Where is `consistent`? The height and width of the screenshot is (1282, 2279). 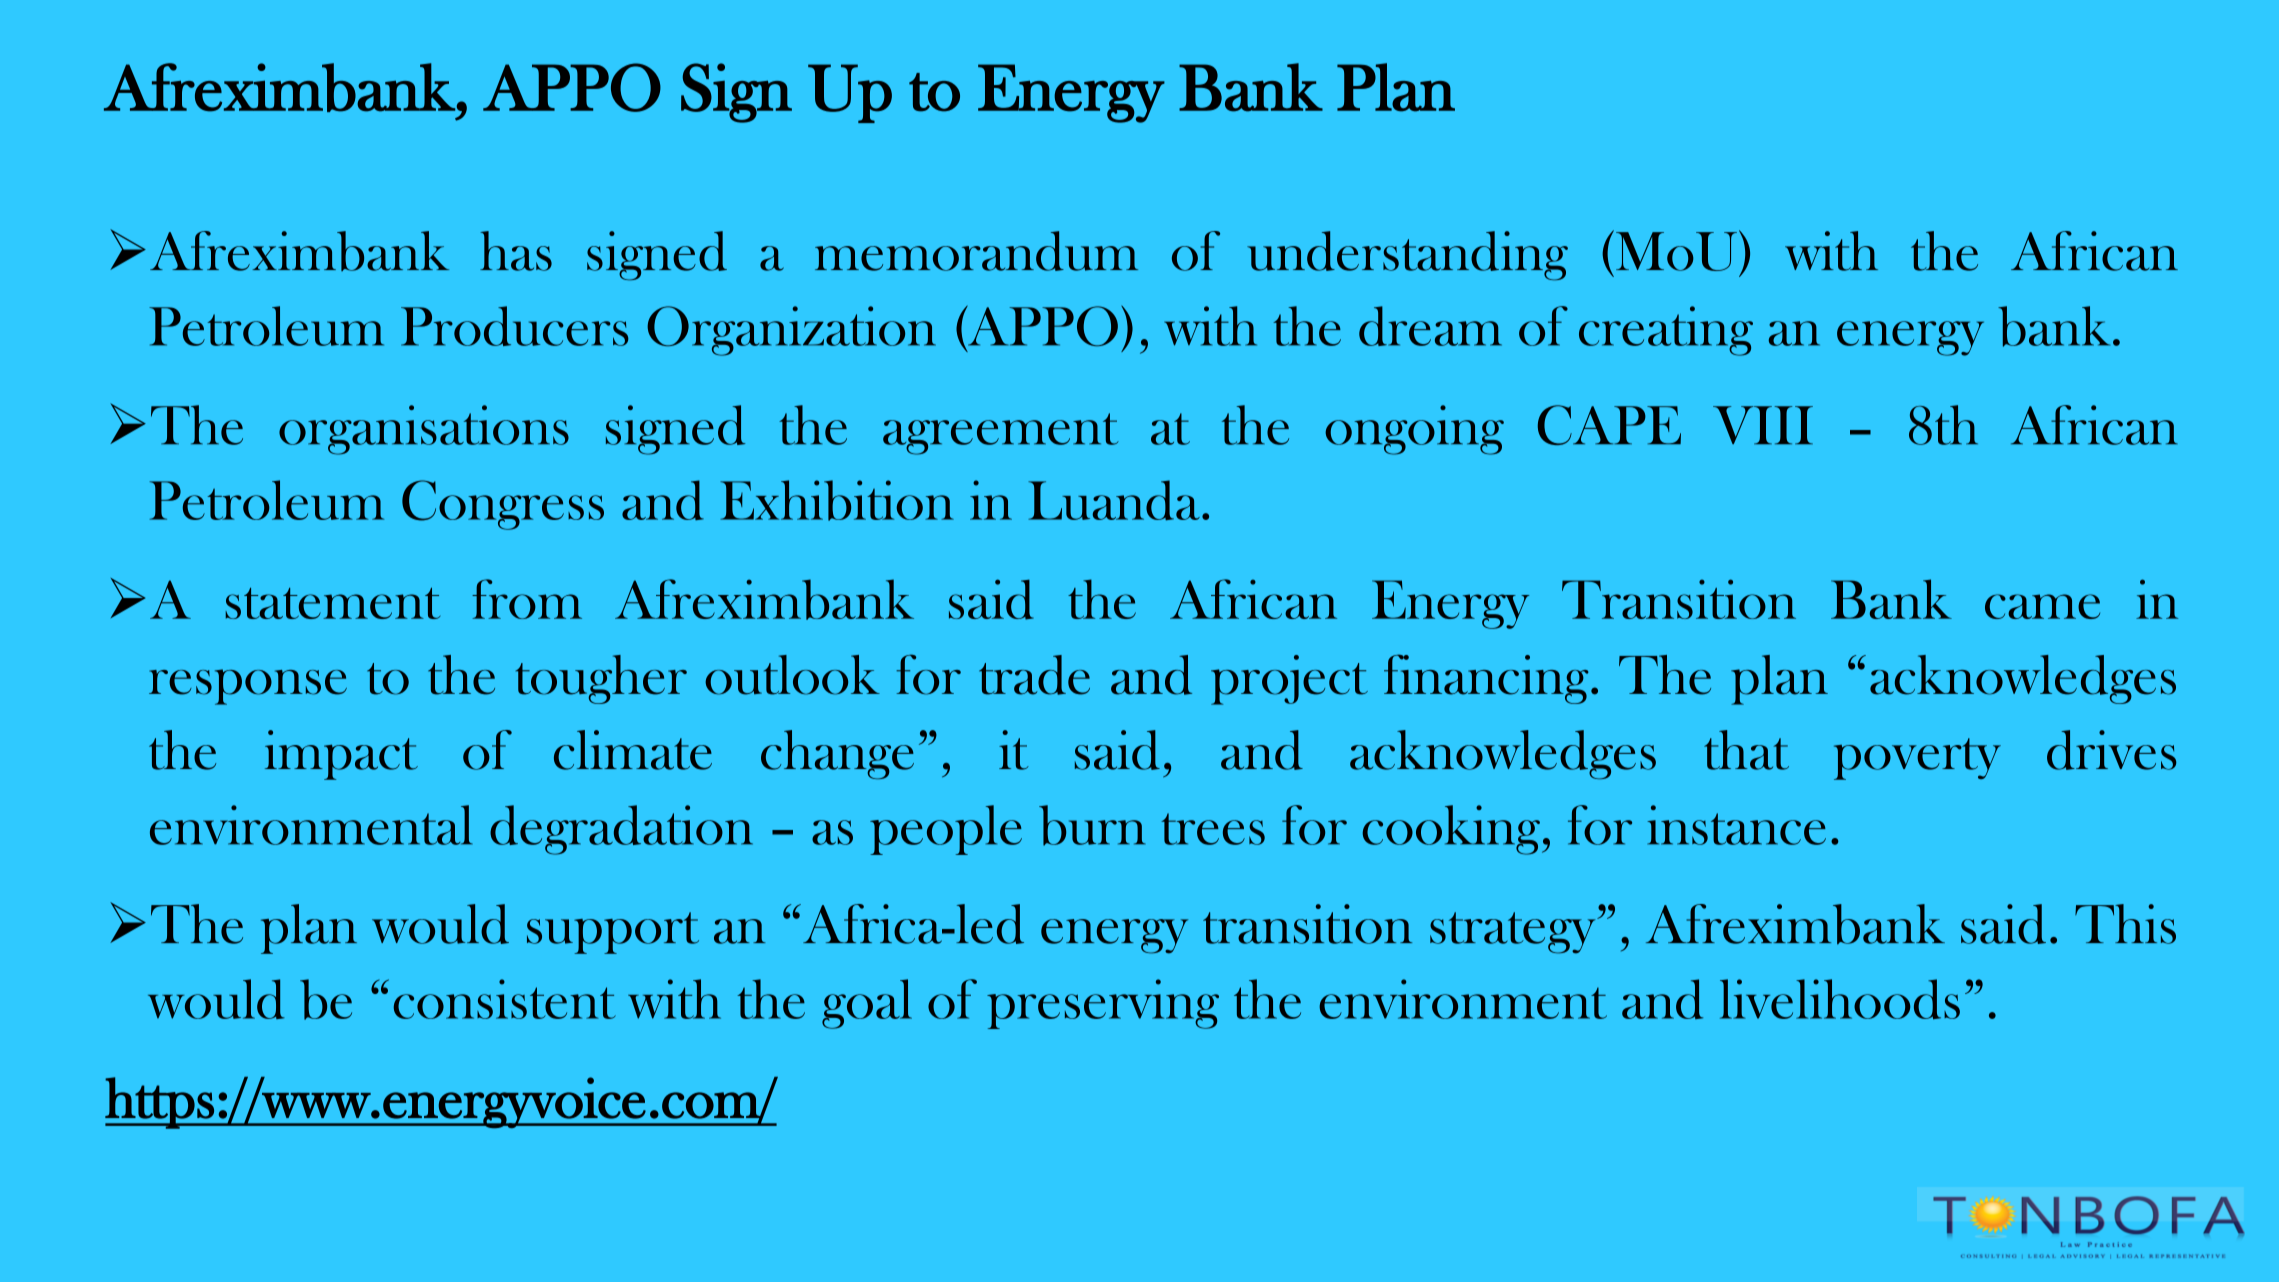
consistent is located at coordinates (505, 999).
